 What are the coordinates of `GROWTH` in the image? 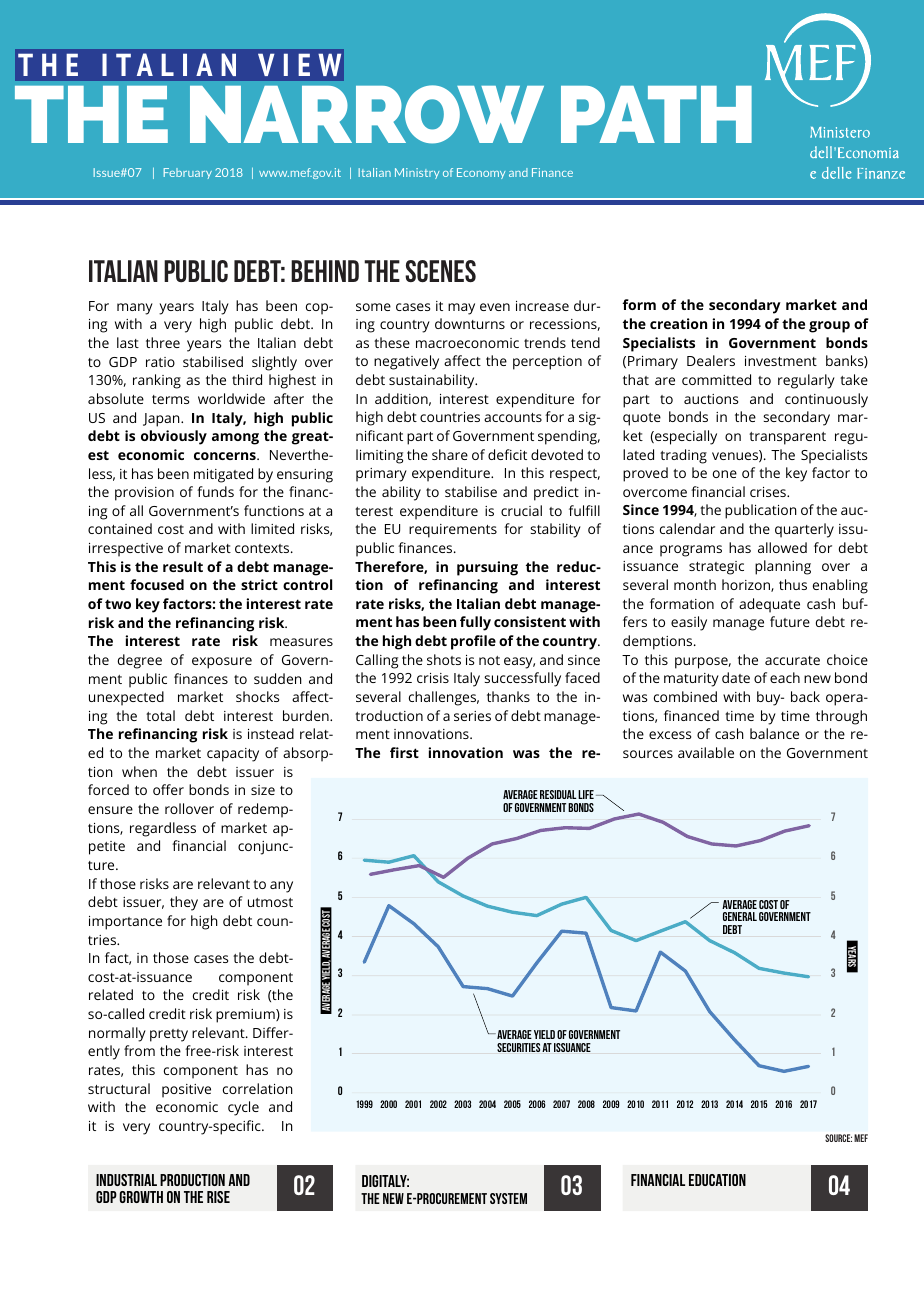 It's located at (141, 1197).
